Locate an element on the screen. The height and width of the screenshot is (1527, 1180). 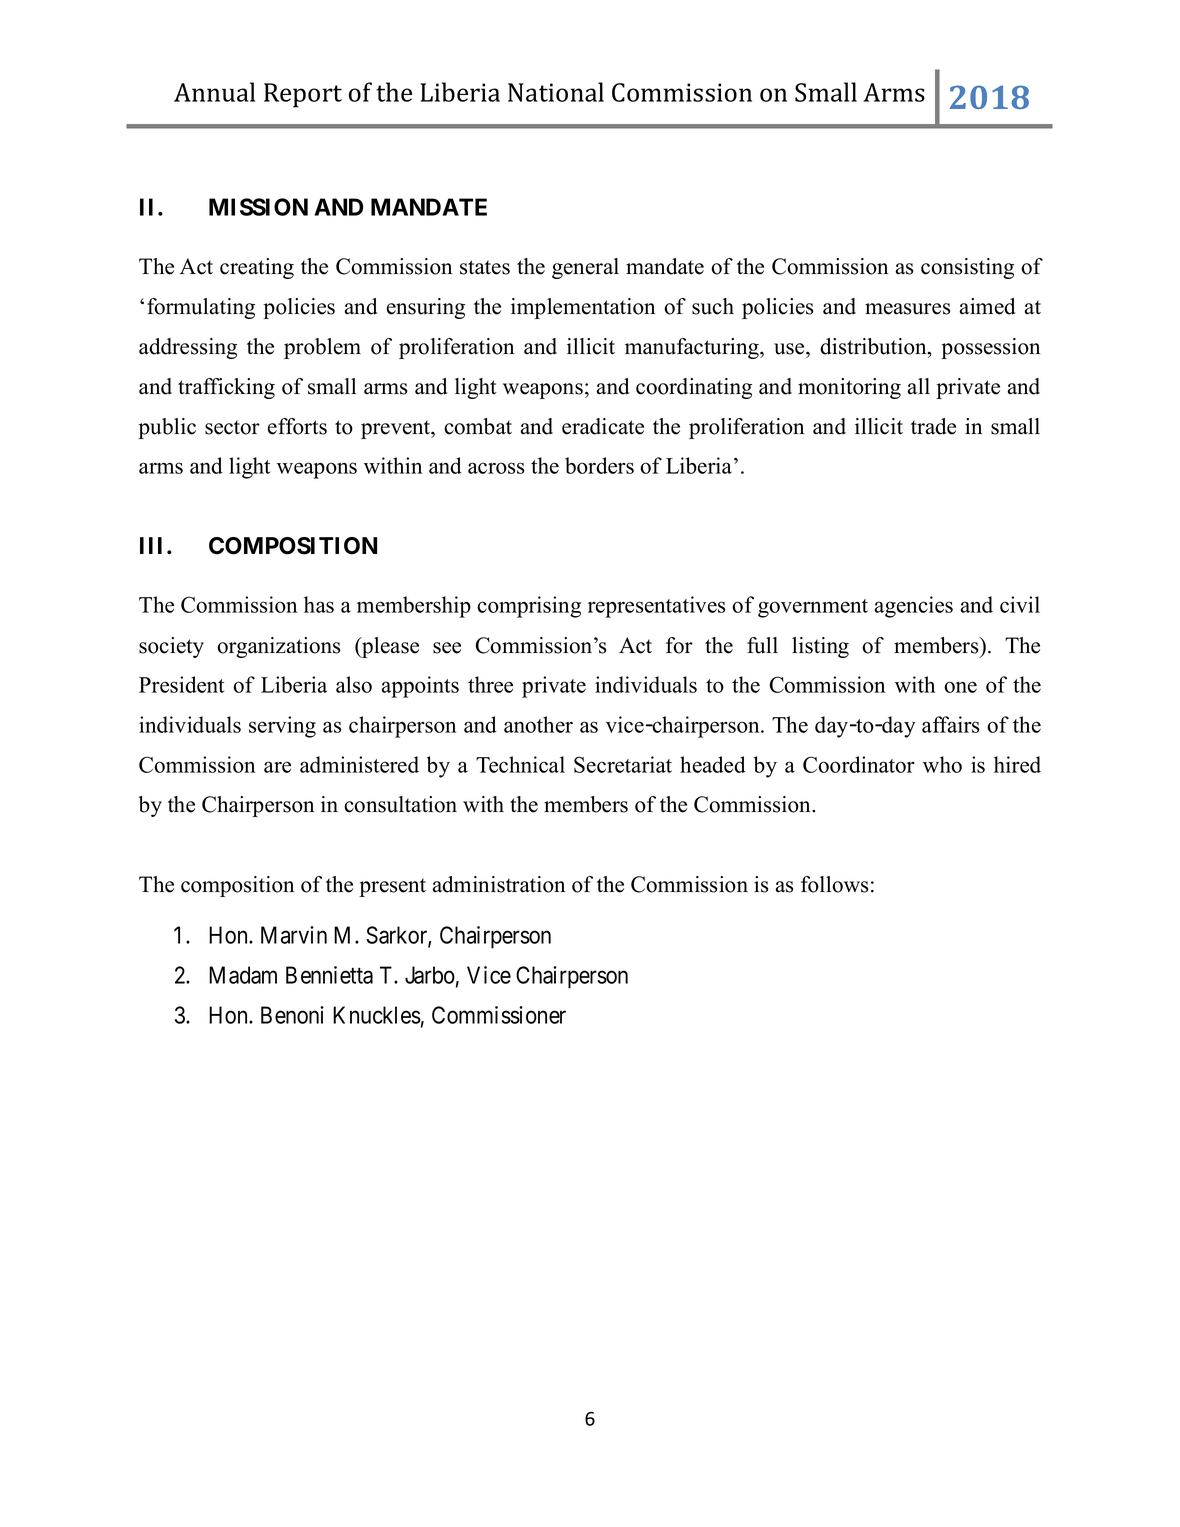
trafficking is located at coordinates (226, 388).
